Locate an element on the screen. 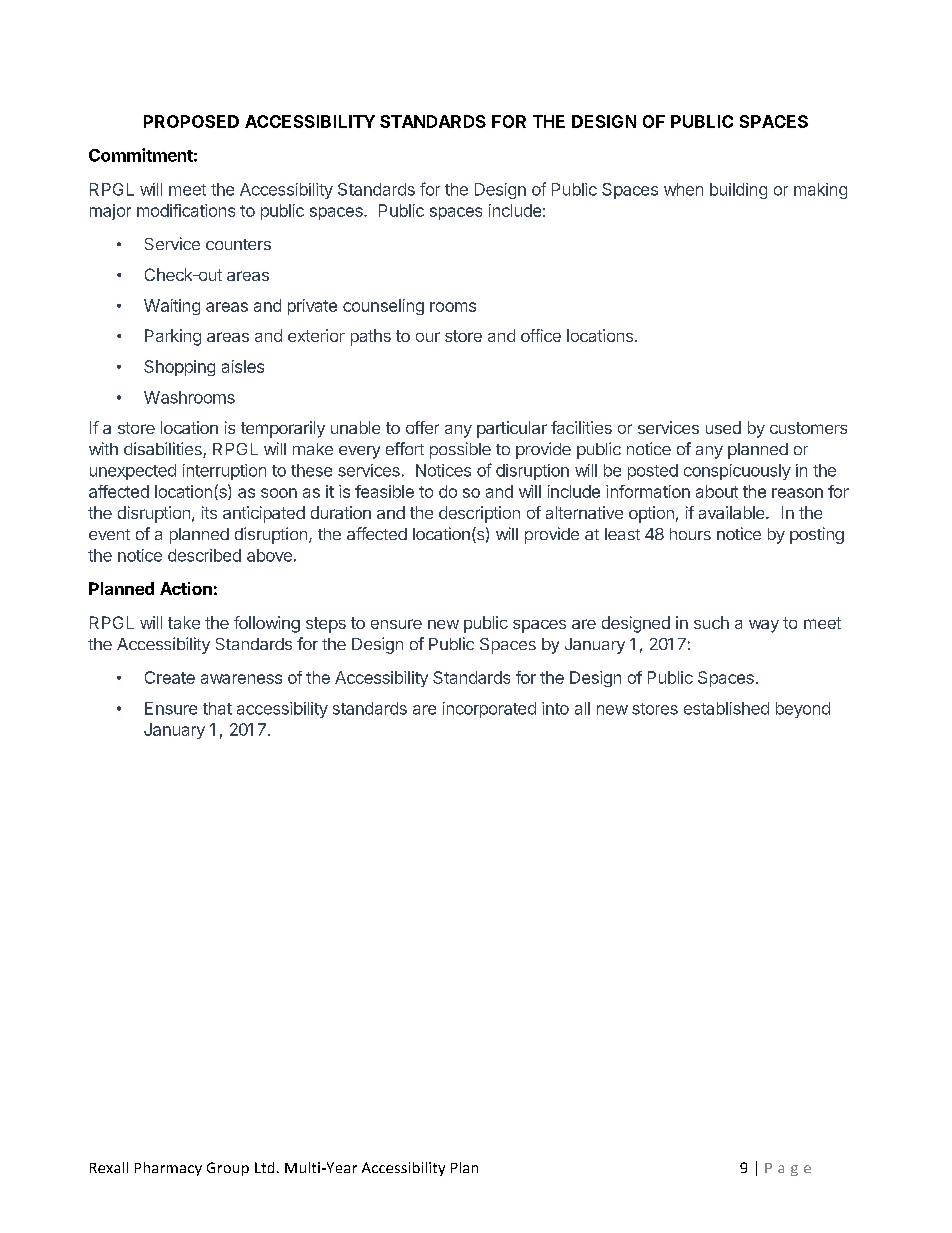 This screenshot has width=952, height=1233. that is located at coordinates (217, 708).
